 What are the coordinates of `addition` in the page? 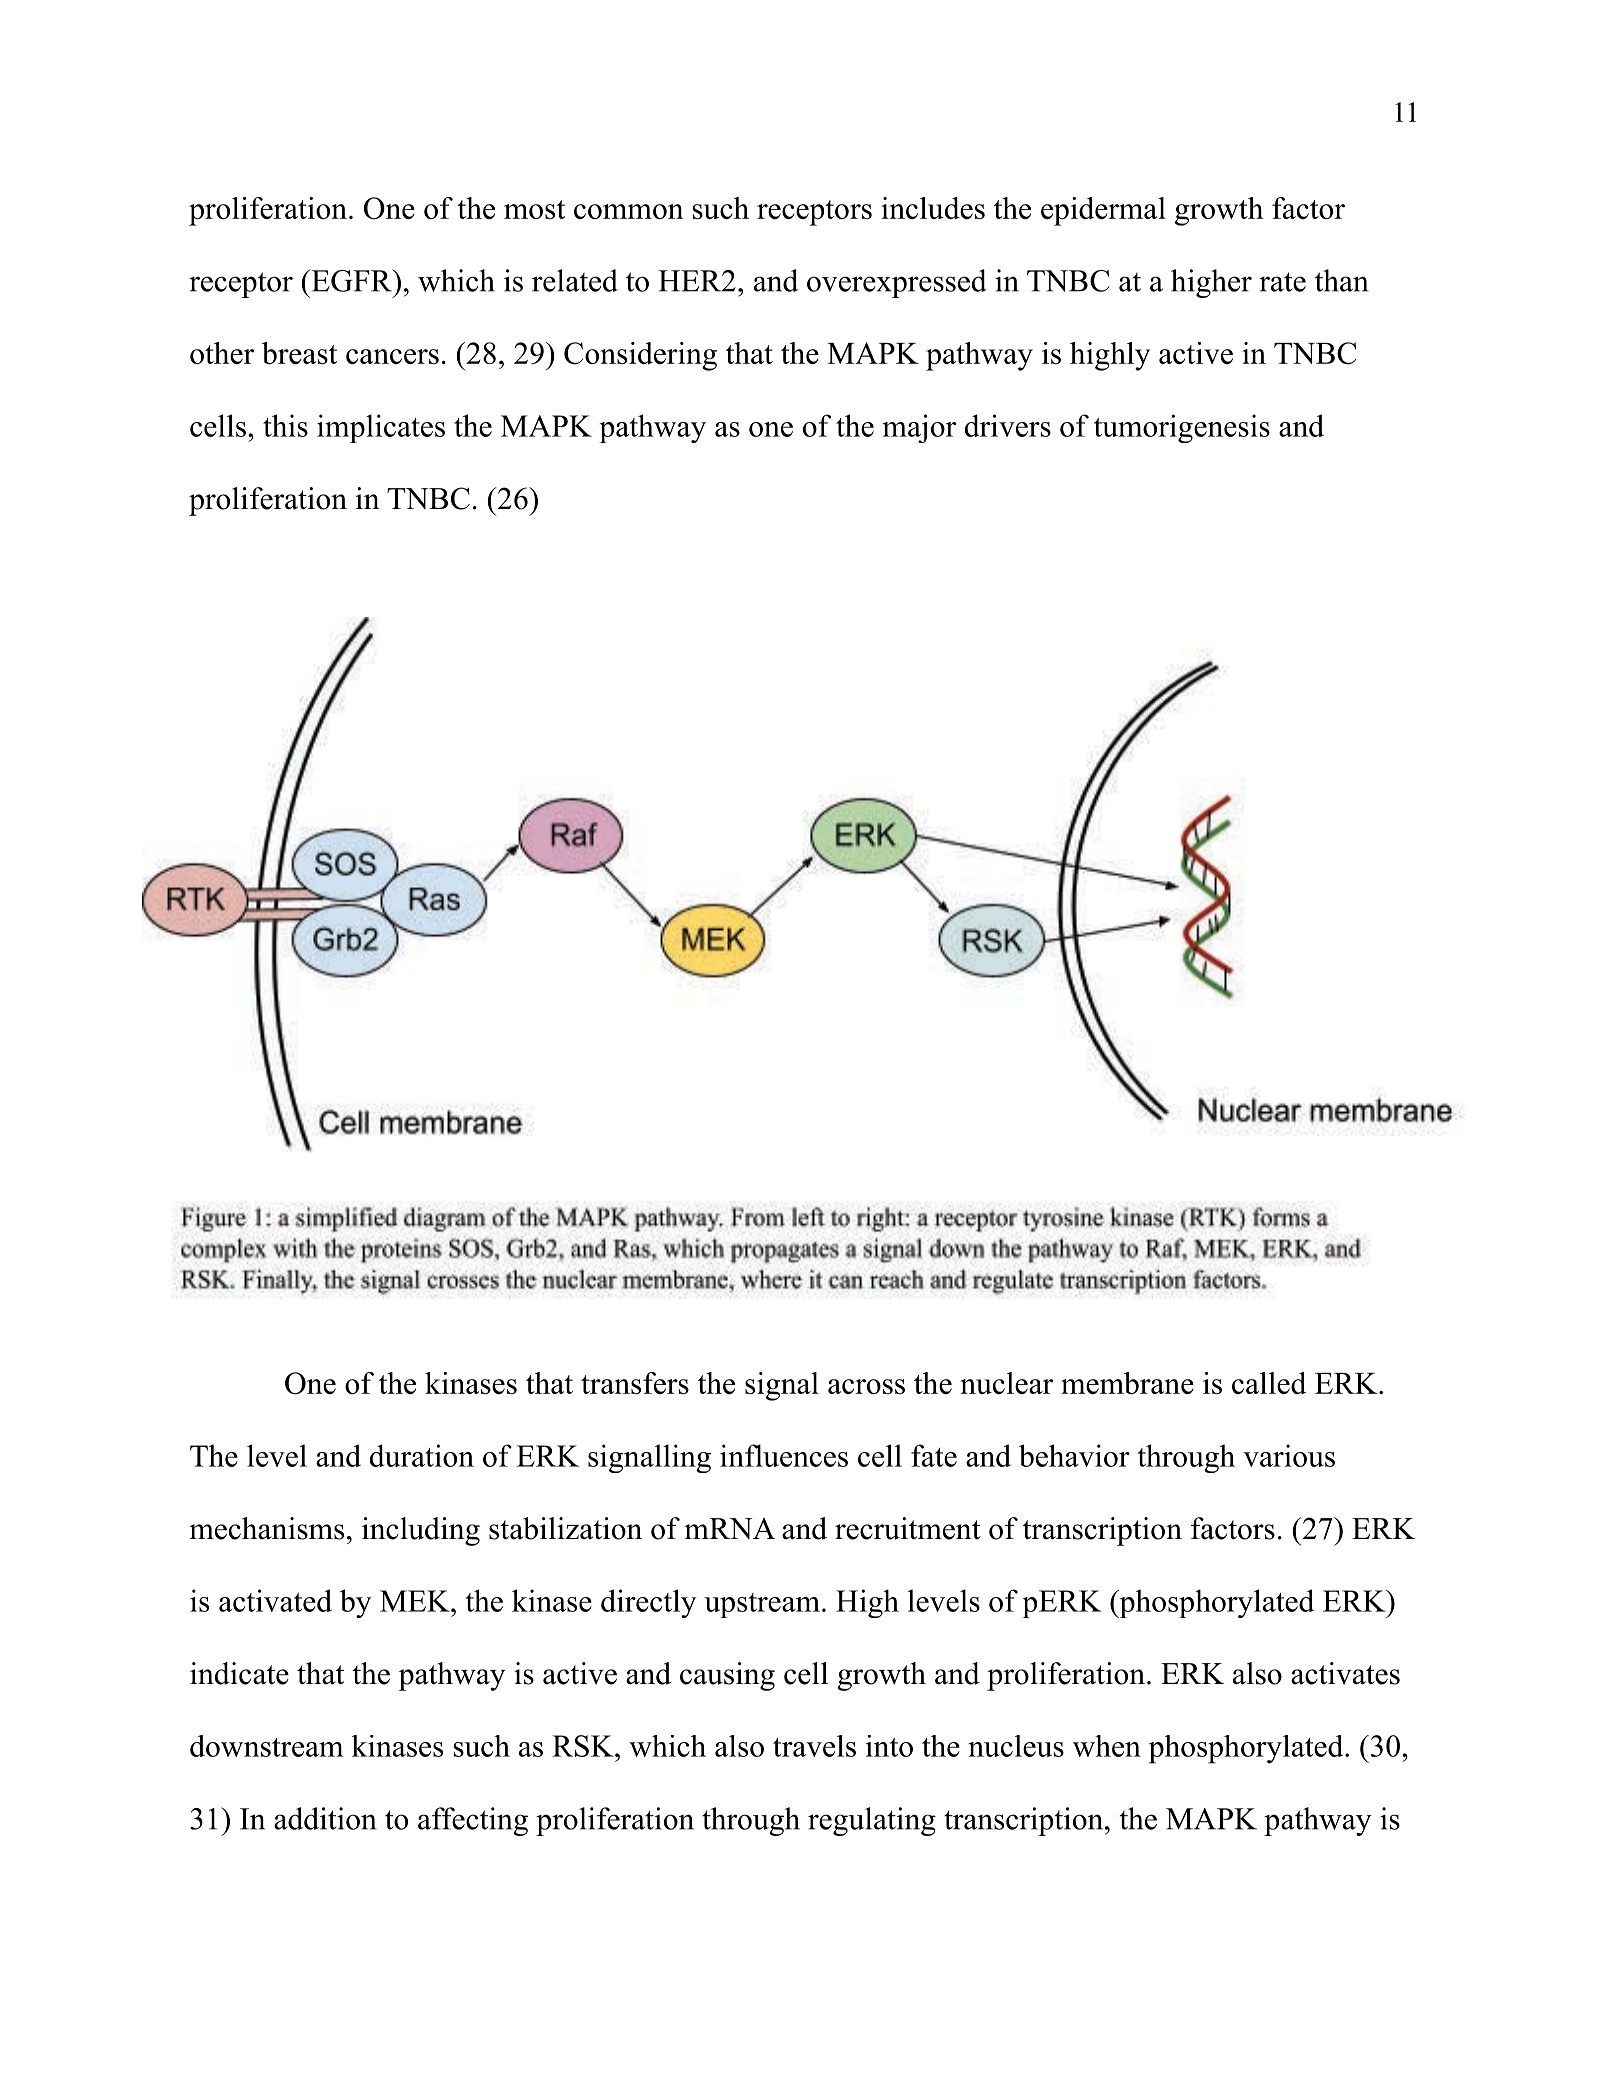 It's located at (325, 1818).
